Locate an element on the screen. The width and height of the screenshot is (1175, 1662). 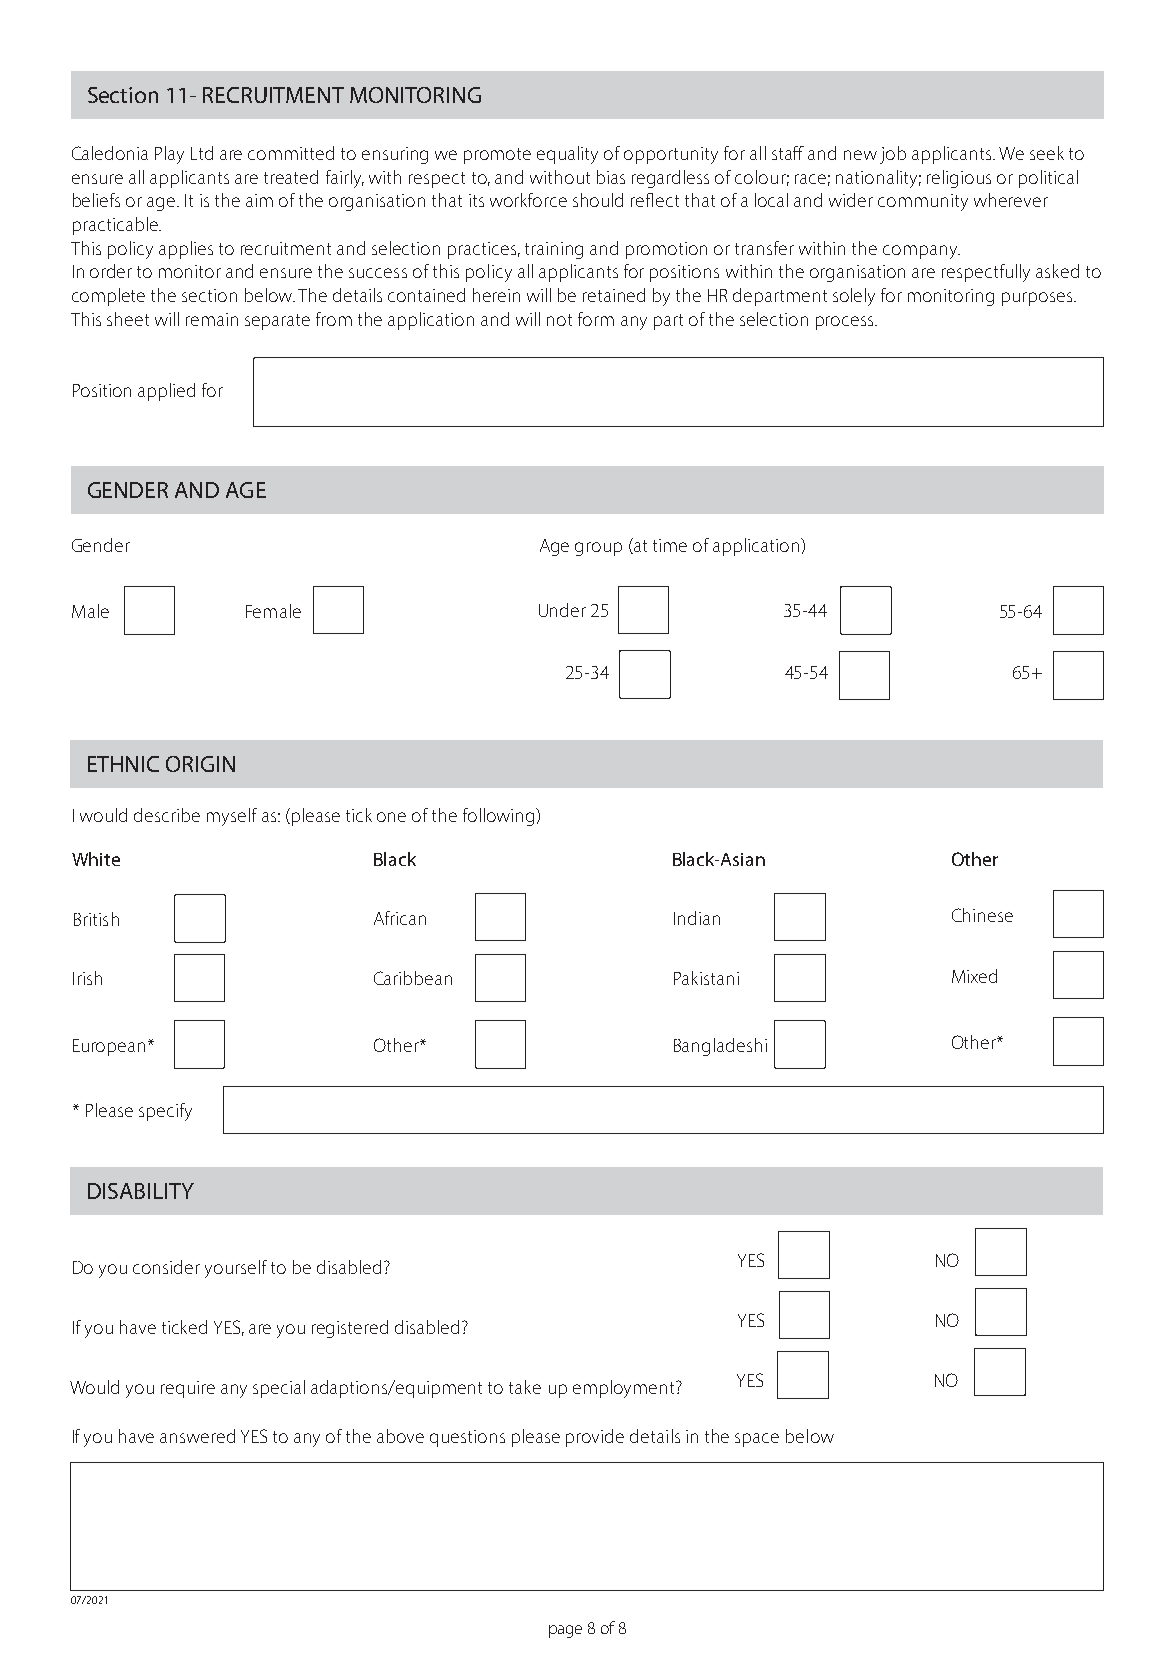
should is located at coordinates (598, 200).
